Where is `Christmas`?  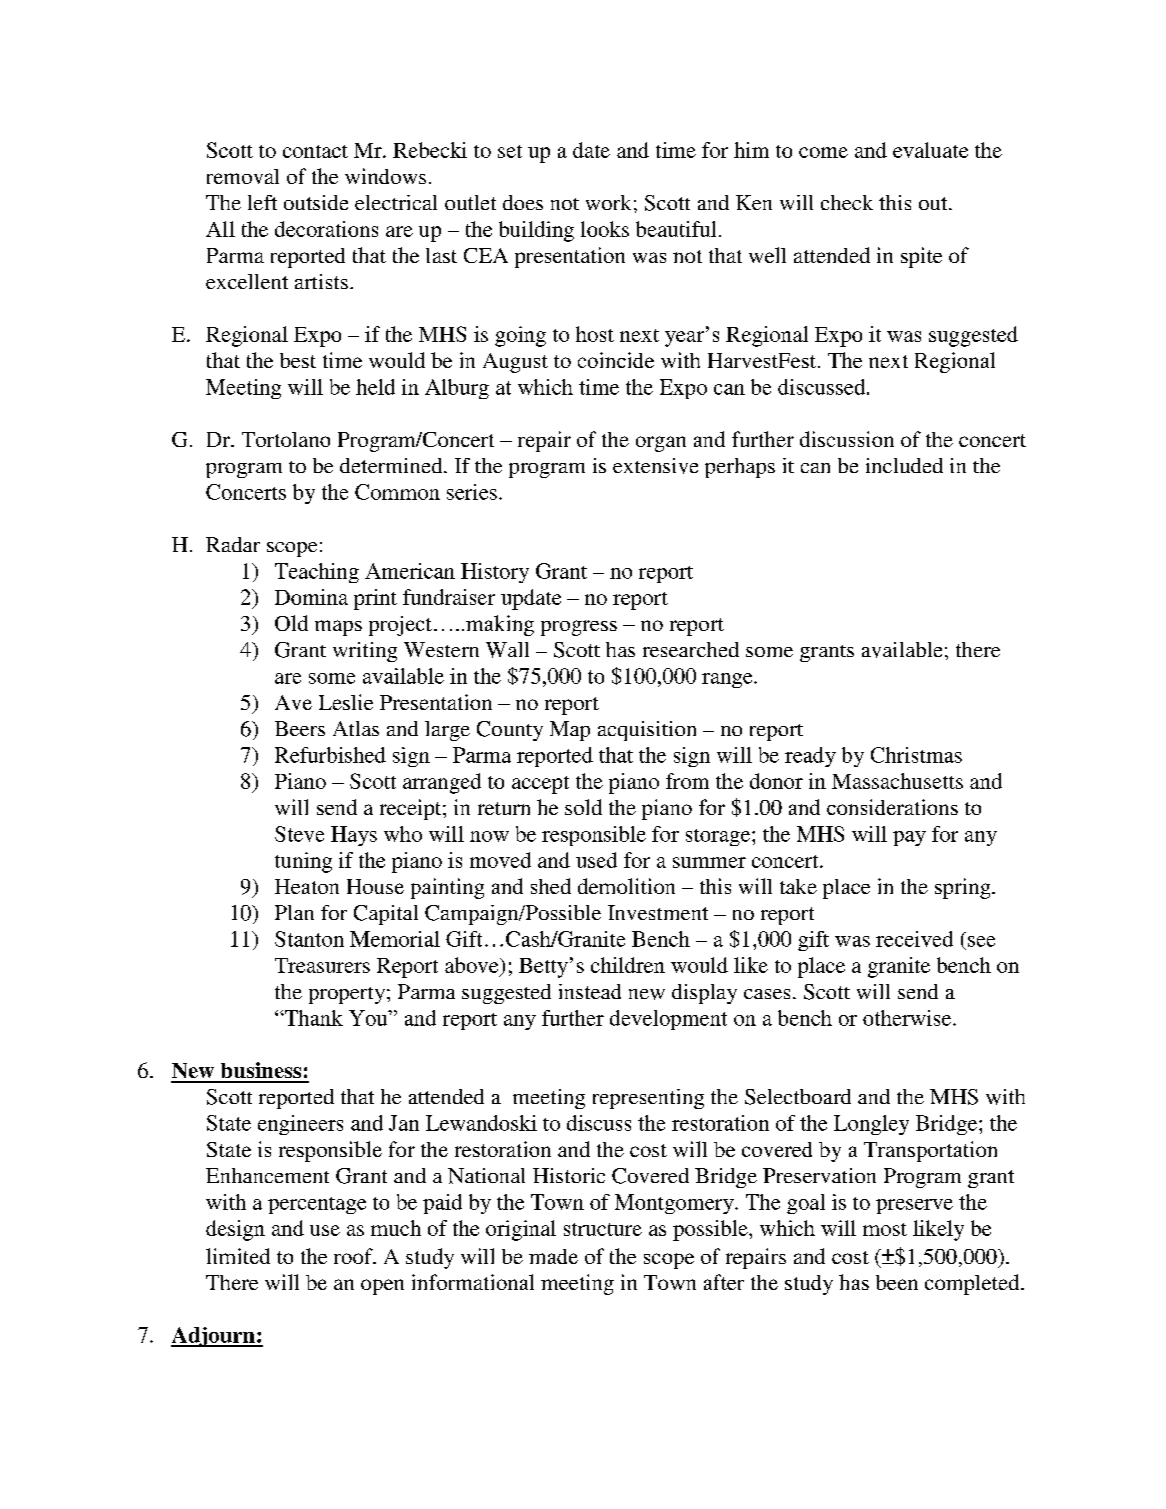 Christmas is located at coordinates (916, 755).
